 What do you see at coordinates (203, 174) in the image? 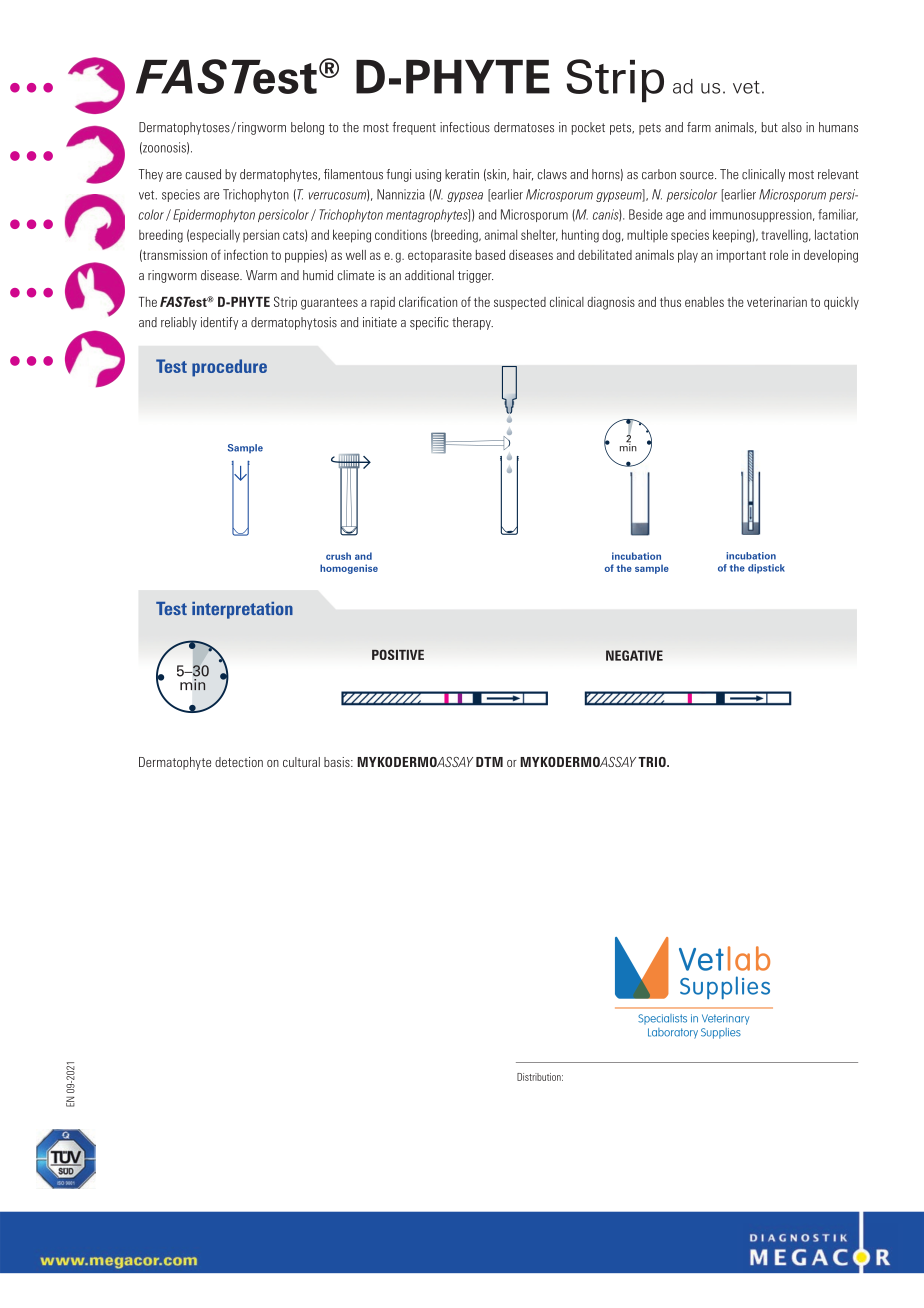
I see `caused` at bounding box center [203, 174].
